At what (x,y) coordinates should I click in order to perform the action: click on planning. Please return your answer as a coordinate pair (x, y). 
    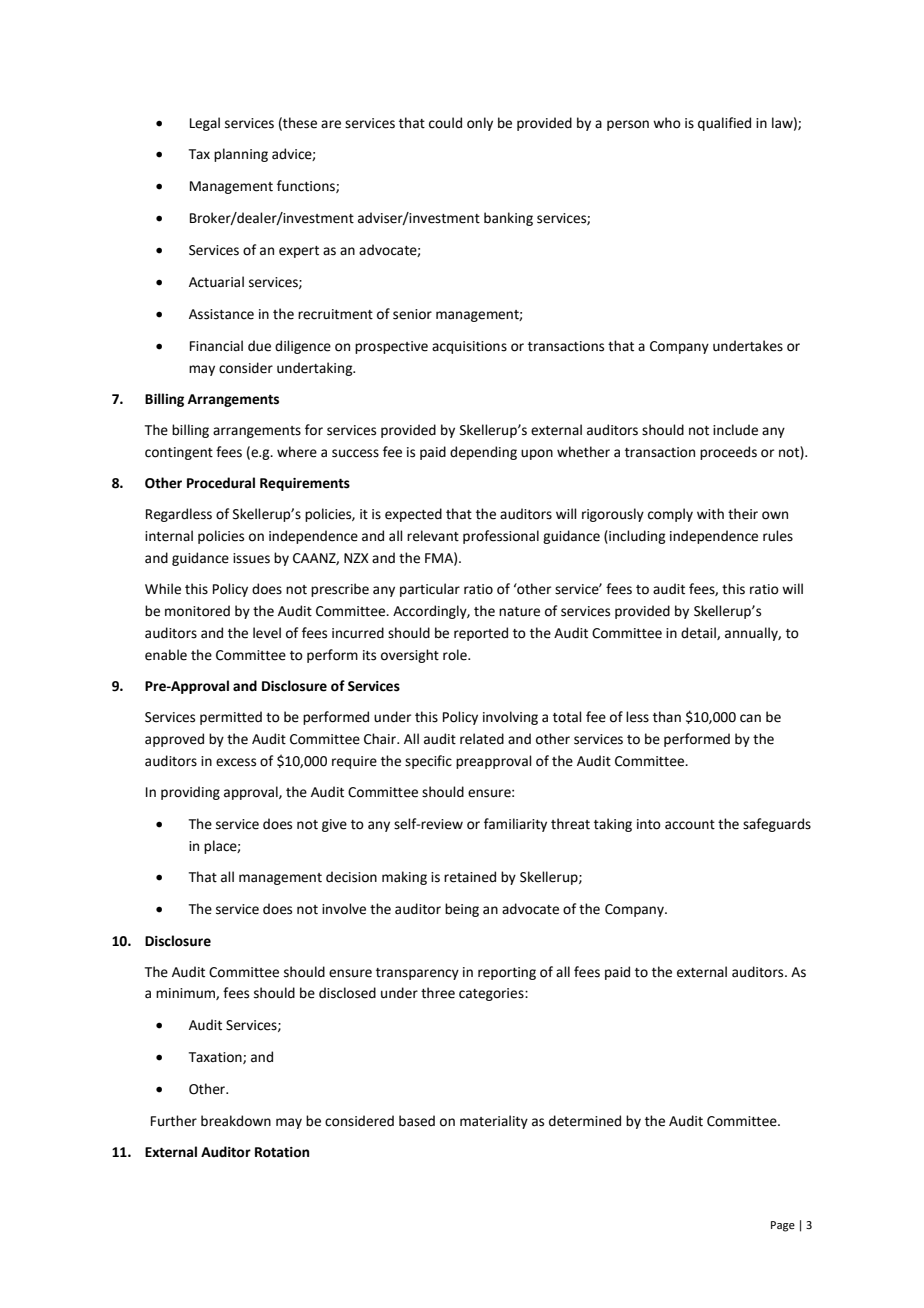
    Looking at the image, I should click on (241, 155).
